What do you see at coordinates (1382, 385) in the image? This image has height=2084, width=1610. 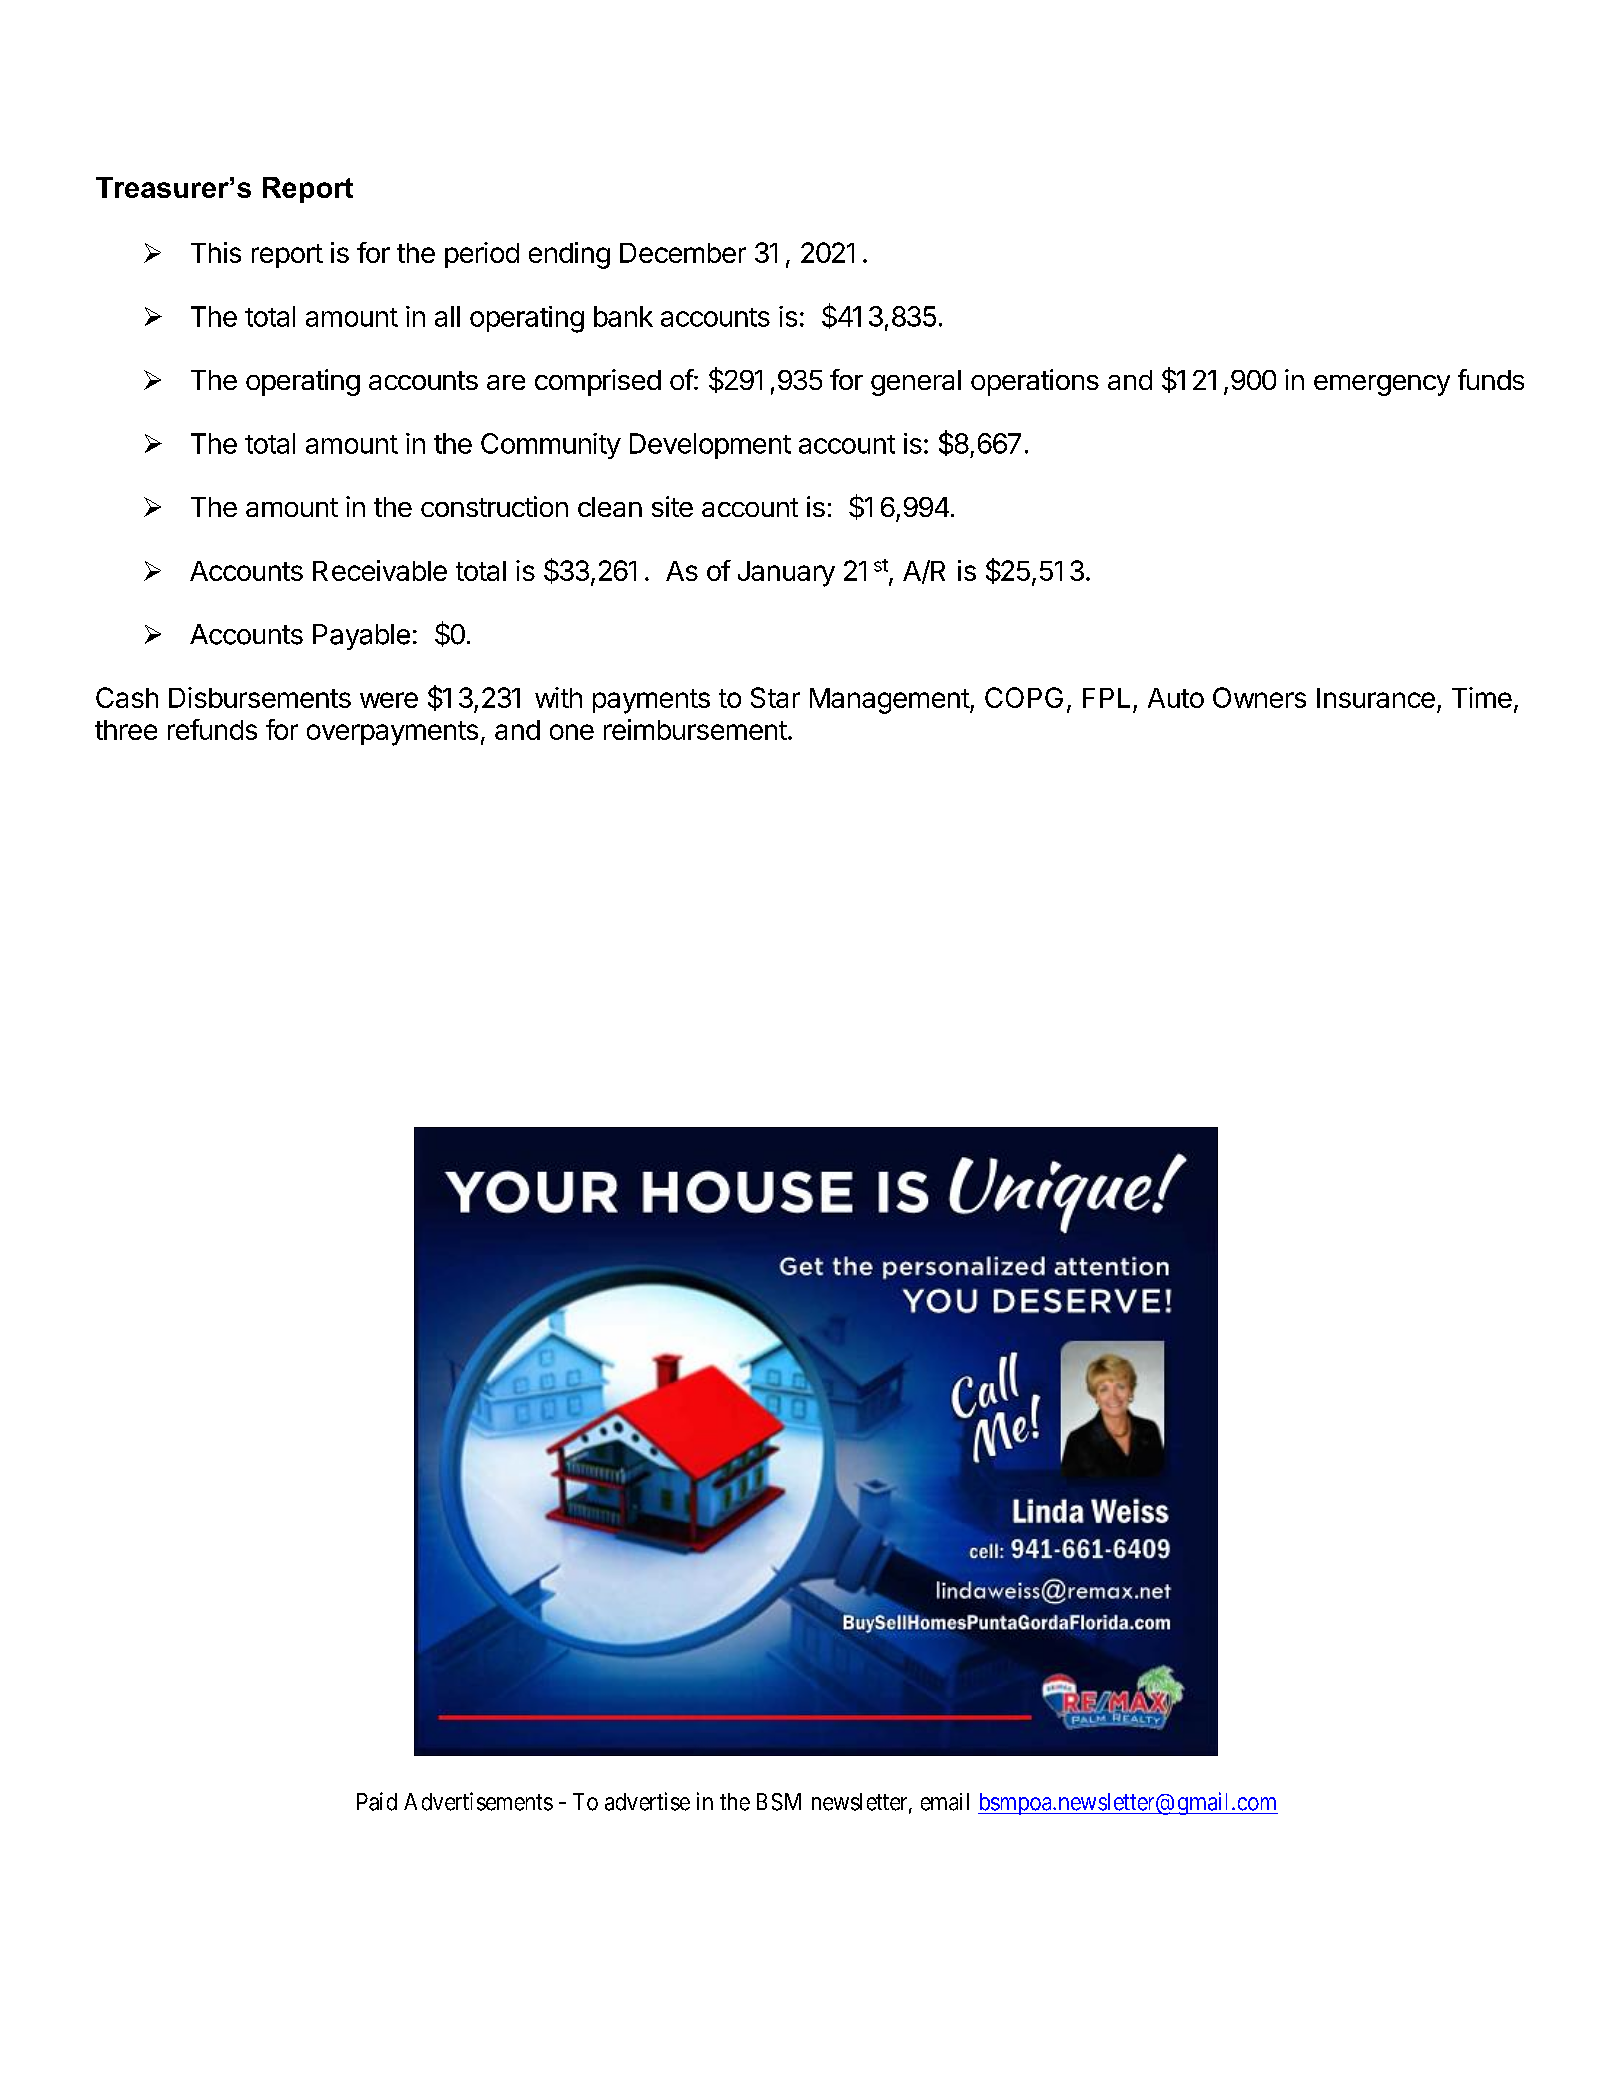 I see `emergency` at bounding box center [1382, 385].
